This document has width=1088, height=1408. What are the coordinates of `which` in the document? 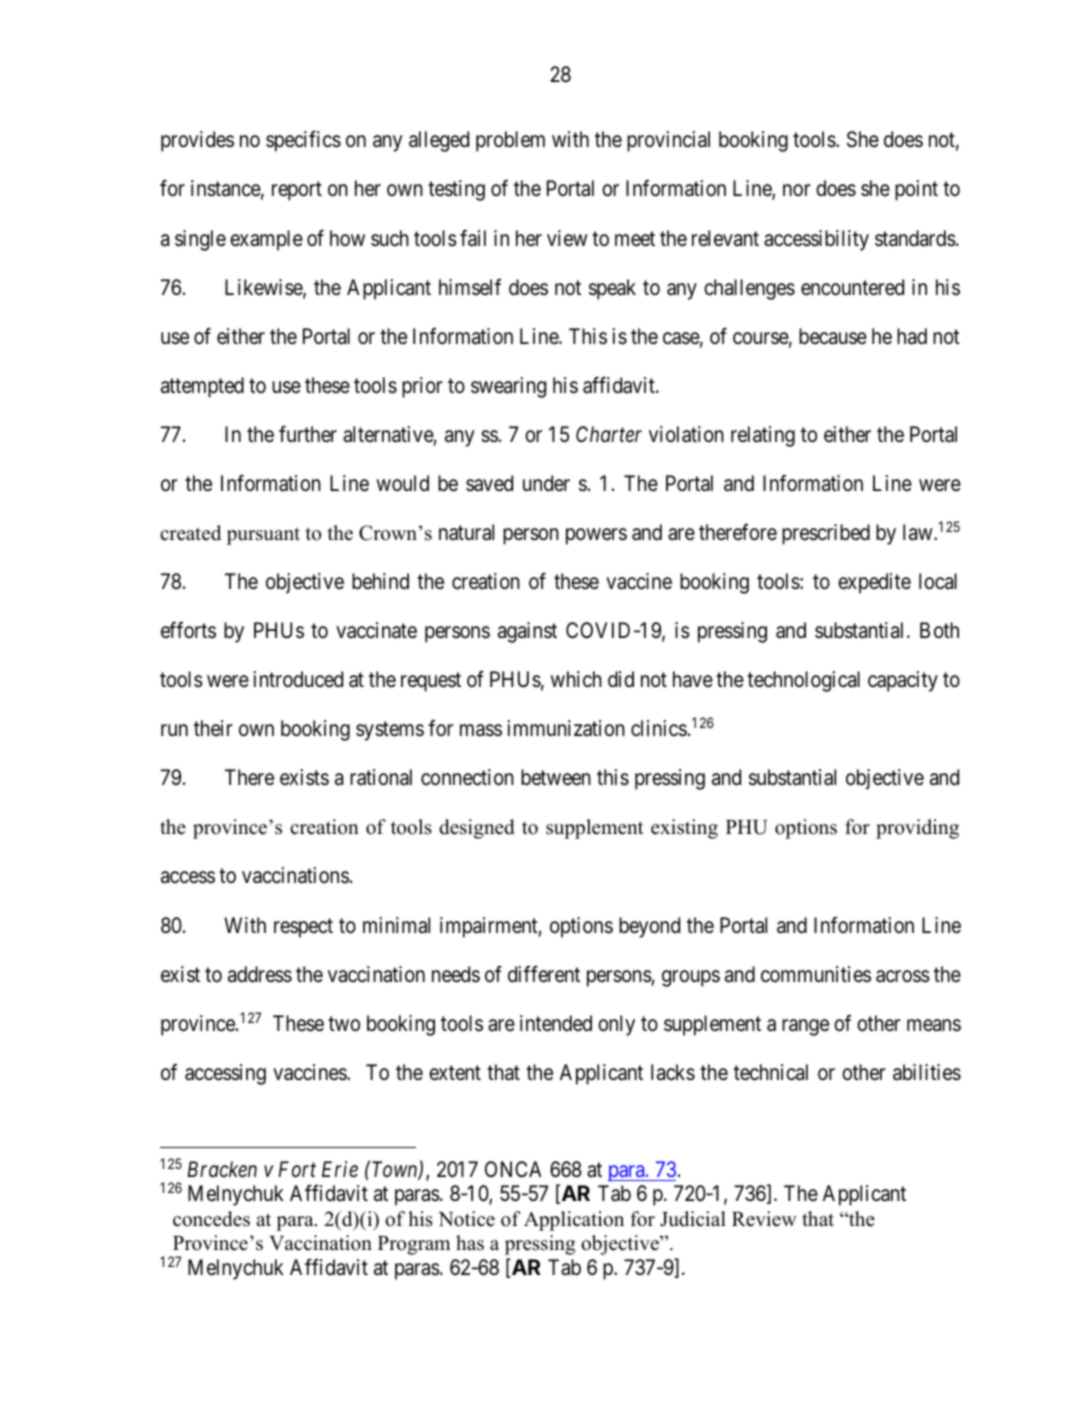 It's located at (576, 679).
